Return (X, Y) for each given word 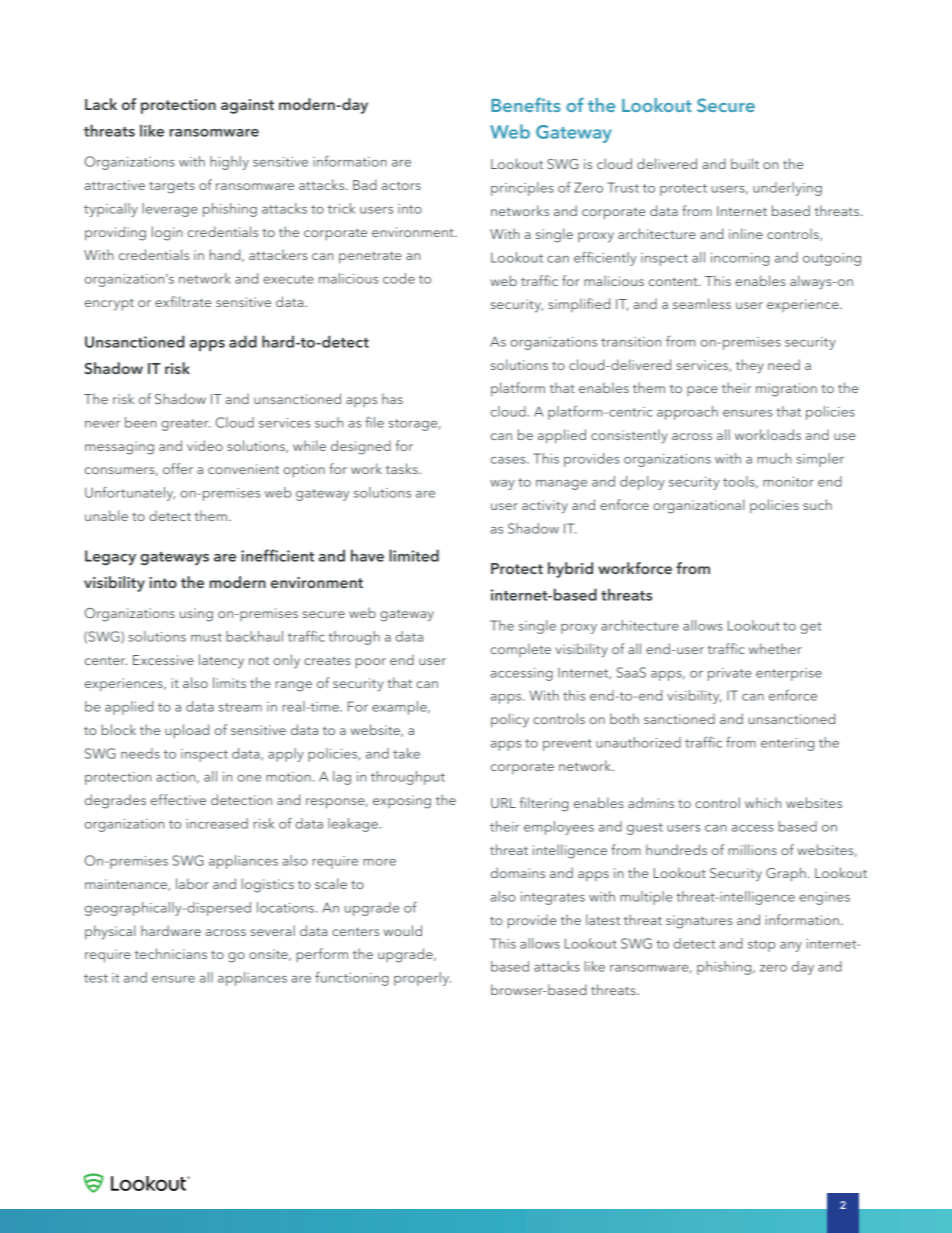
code (399, 278)
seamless (702, 303)
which (763, 802)
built (745, 163)
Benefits (526, 105)
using (196, 615)
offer (178, 468)
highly (229, 163)
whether (775, 648)
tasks (403, 468)
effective (178, 799)
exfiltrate (183, 301)
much (774, 458)
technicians (171, 953)
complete (521, 650)
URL (503, 803)
